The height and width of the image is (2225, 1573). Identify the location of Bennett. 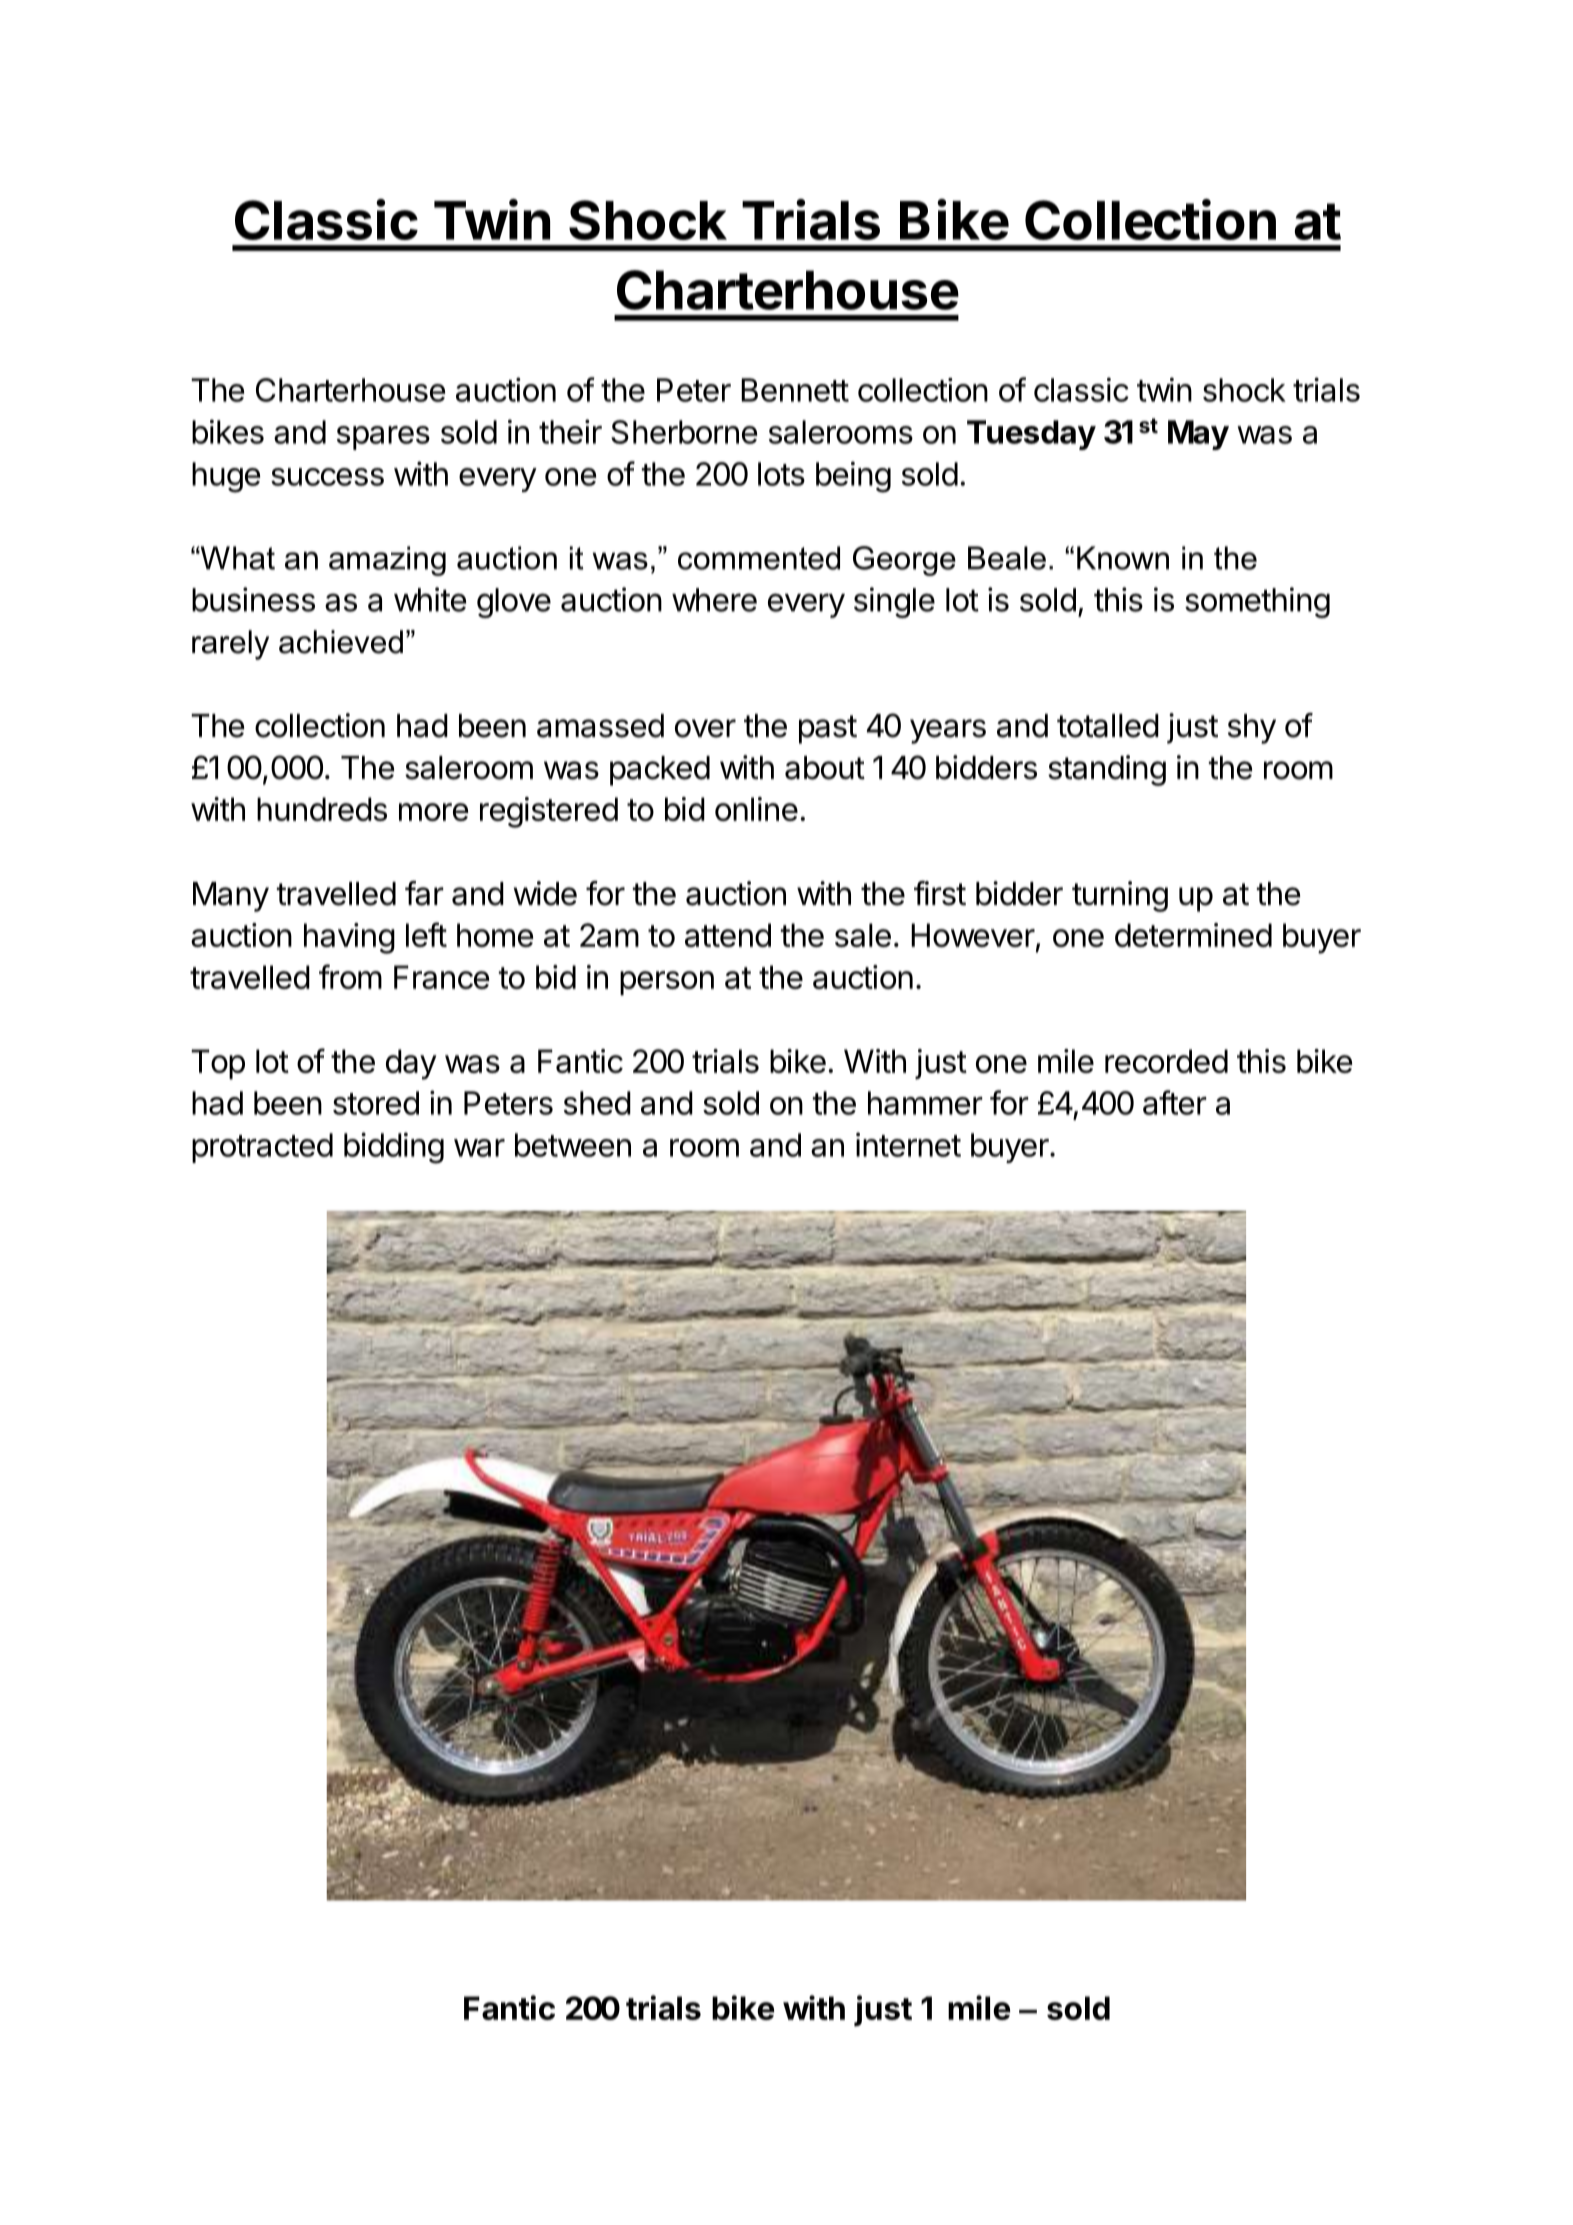
(795, 390).
